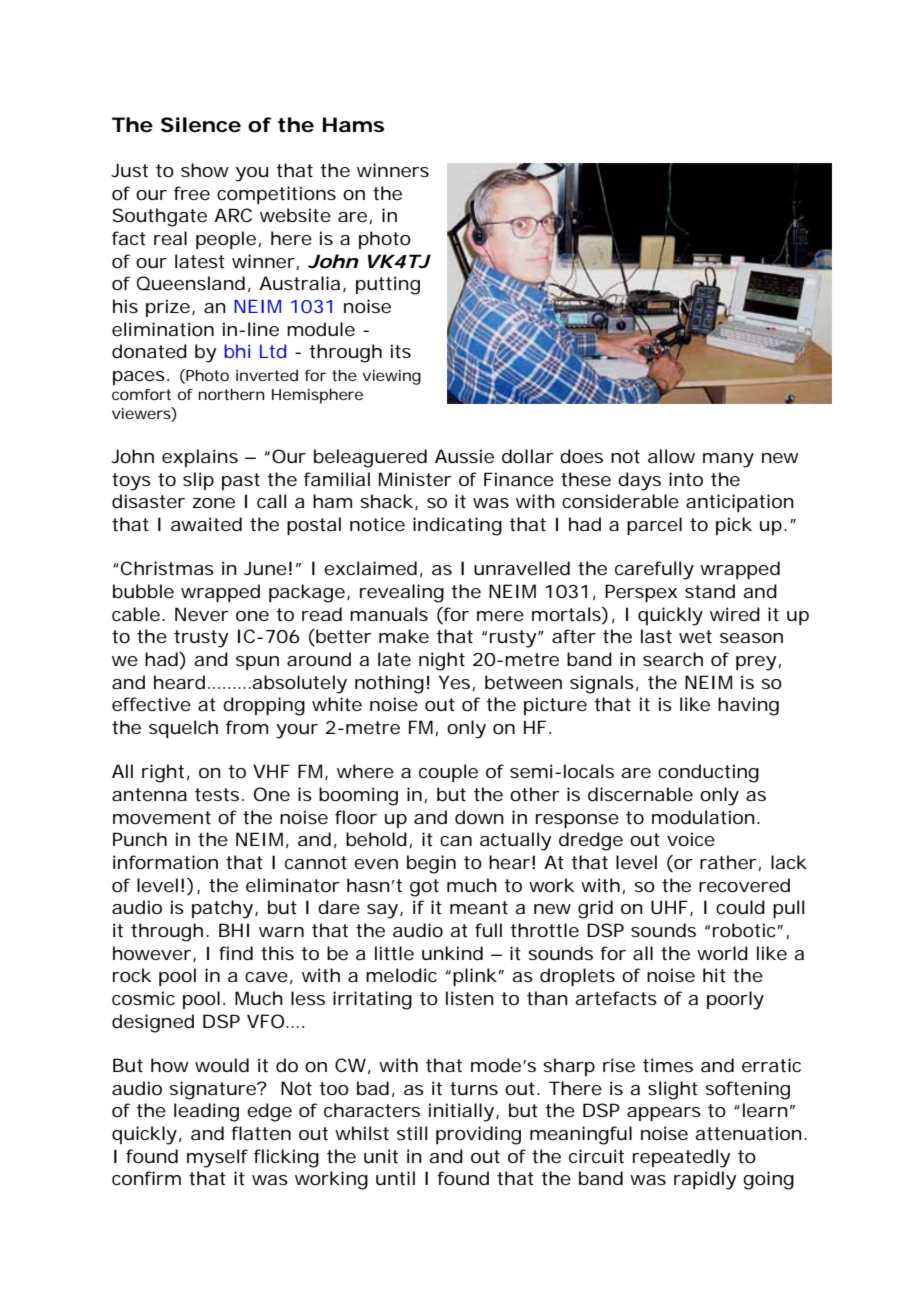 The width and height of the document is (924, 1308). Describe the element at coordinates (478, 1135) in the document. I see `providing` at that location.
